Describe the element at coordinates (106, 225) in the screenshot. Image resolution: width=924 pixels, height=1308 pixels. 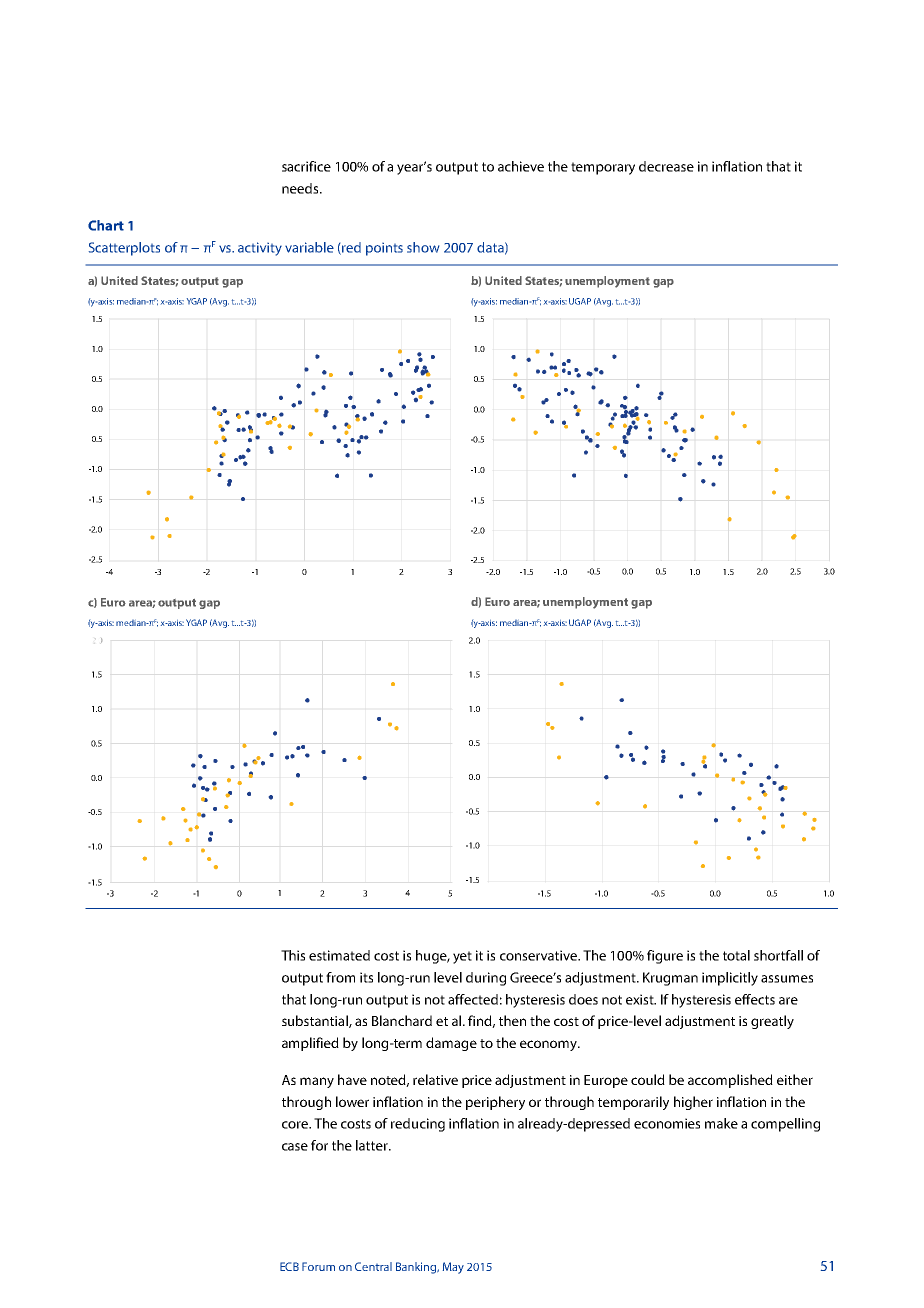
I see `Chart` at that location.
